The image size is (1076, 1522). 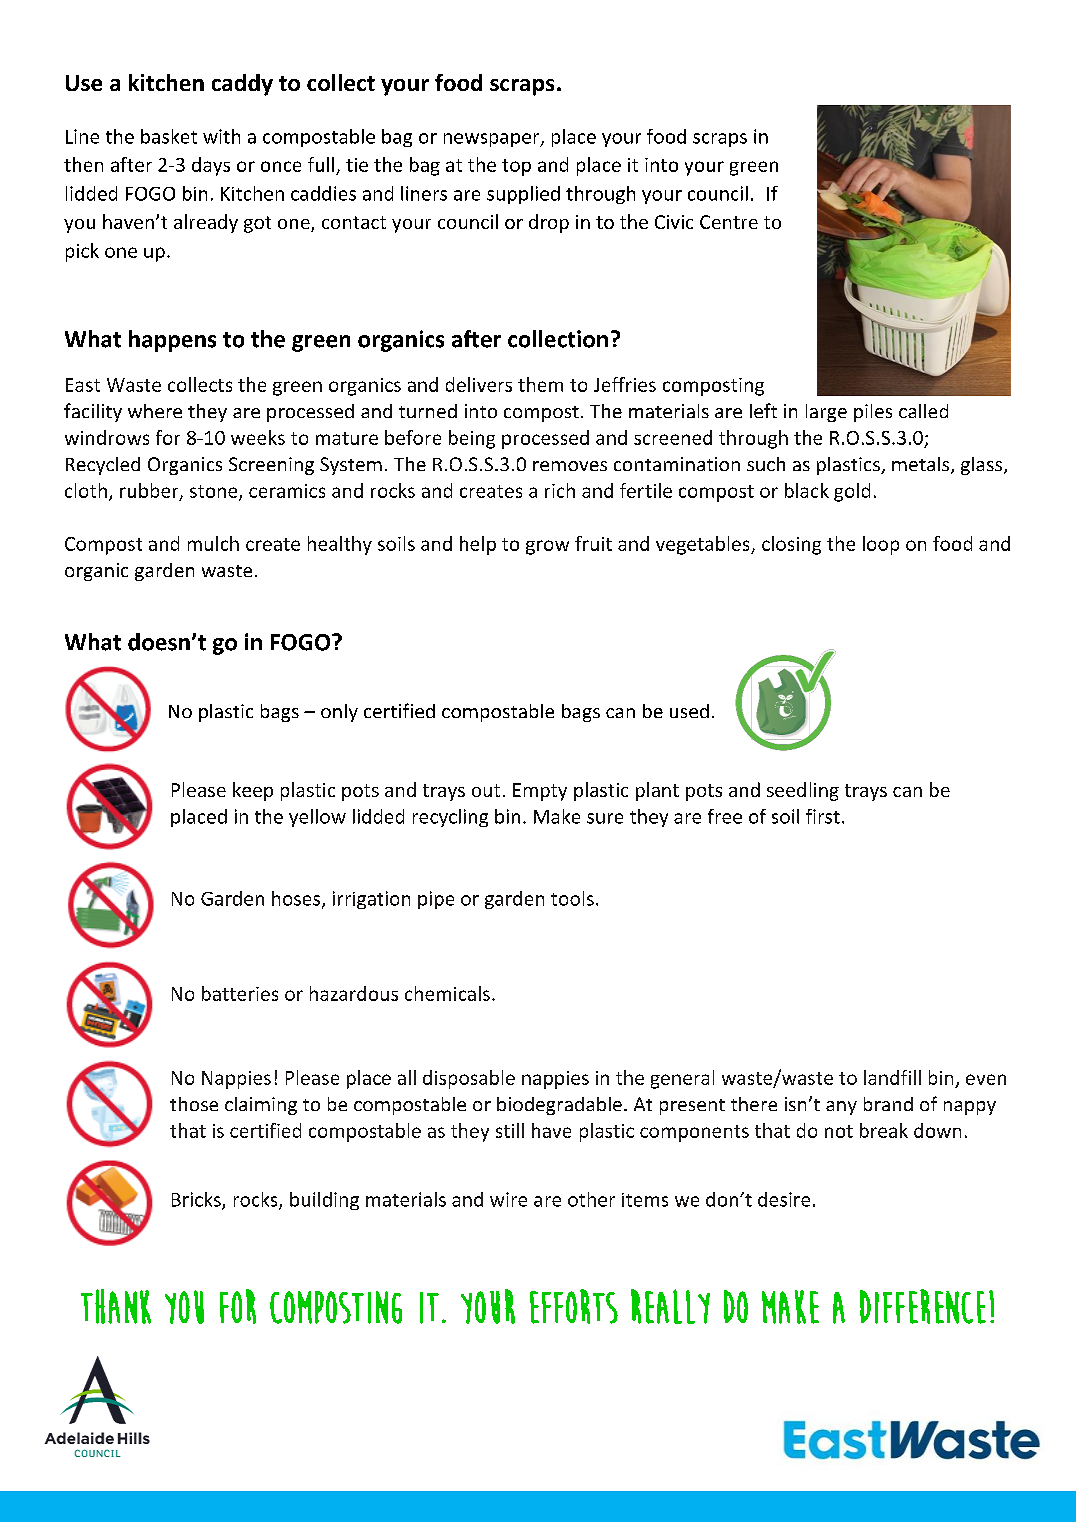 What do you see at coordinates (572, 898) in the screenshot?
I see `tools` at bounding box center [572, 898].
